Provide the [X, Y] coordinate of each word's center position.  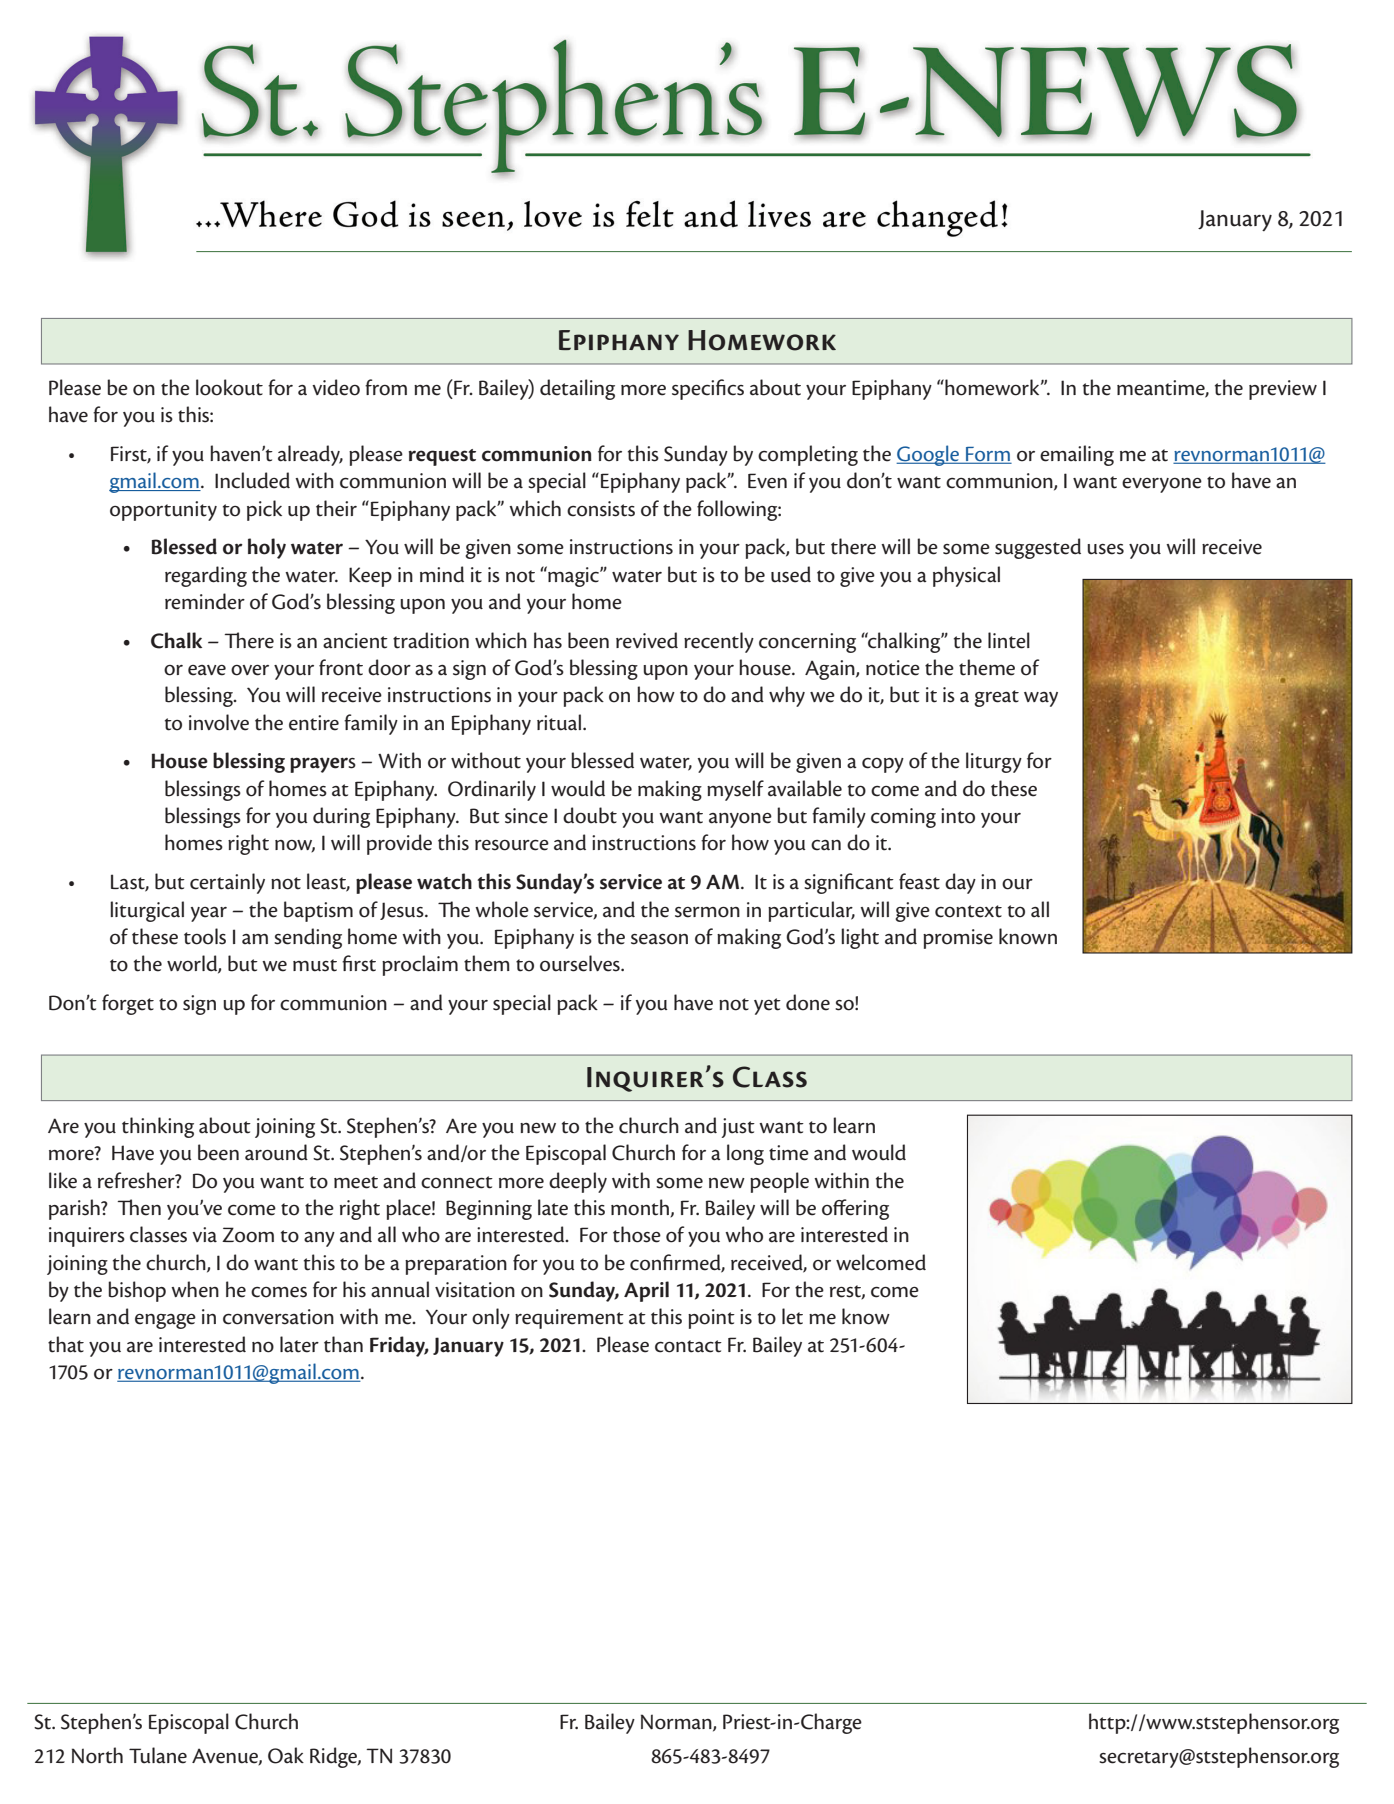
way [1041, 699]
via [204, 1235]
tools [205, 936]
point [711, 1319]
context [968, 911]
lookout [229, 387]
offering [855, 1209]
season [659, 939]
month [641, 1208]
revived [647, 640]
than [343, 1344]
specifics [708, 389]
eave [207, 670]
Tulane [158, 1755]
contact [688, 1346]
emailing [1077, 455]
